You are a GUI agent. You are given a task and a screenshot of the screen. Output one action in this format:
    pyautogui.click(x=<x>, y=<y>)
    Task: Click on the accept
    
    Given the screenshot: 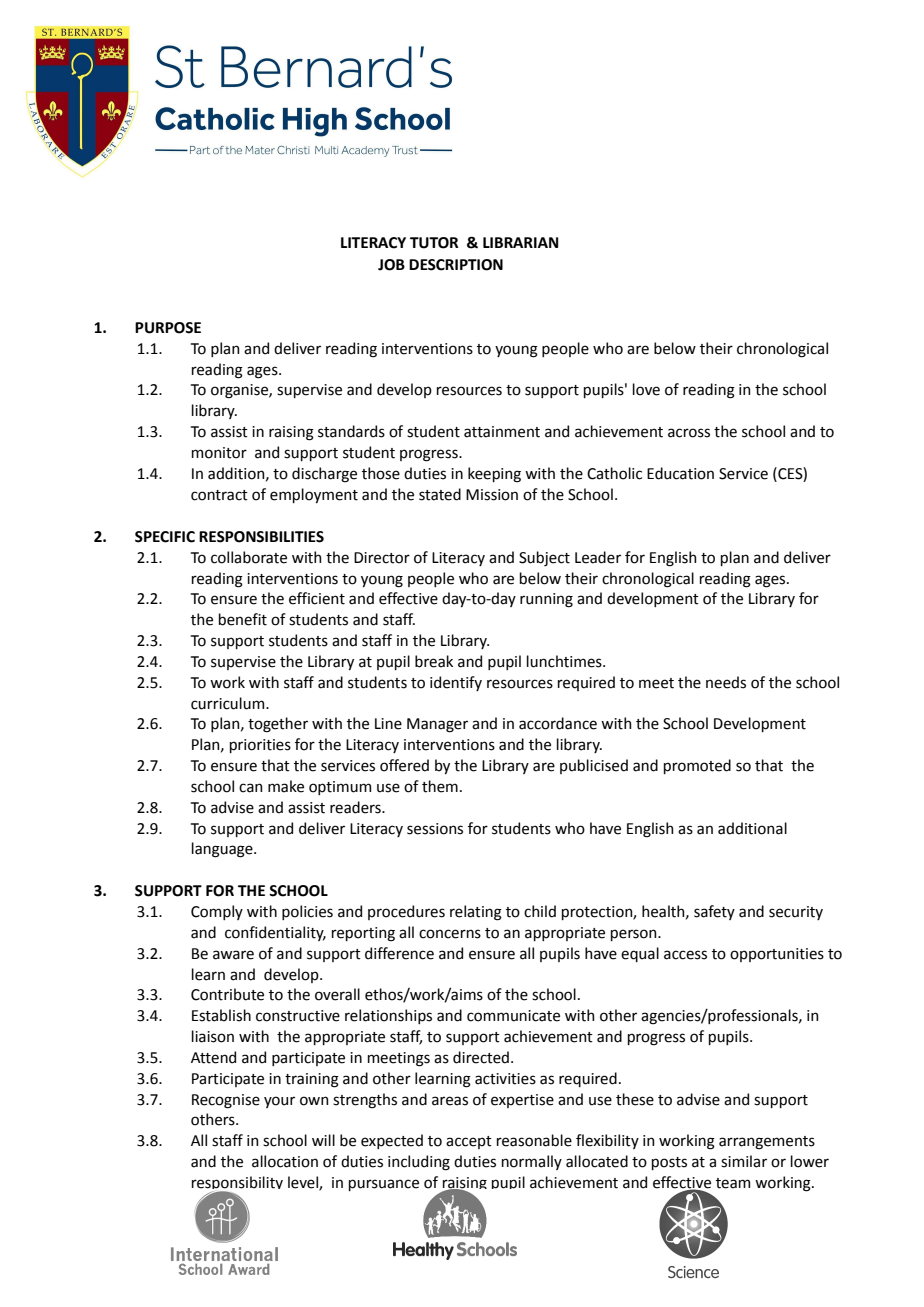 What is the action you would take?
    pyautogui.click(x=469, y=1142)
